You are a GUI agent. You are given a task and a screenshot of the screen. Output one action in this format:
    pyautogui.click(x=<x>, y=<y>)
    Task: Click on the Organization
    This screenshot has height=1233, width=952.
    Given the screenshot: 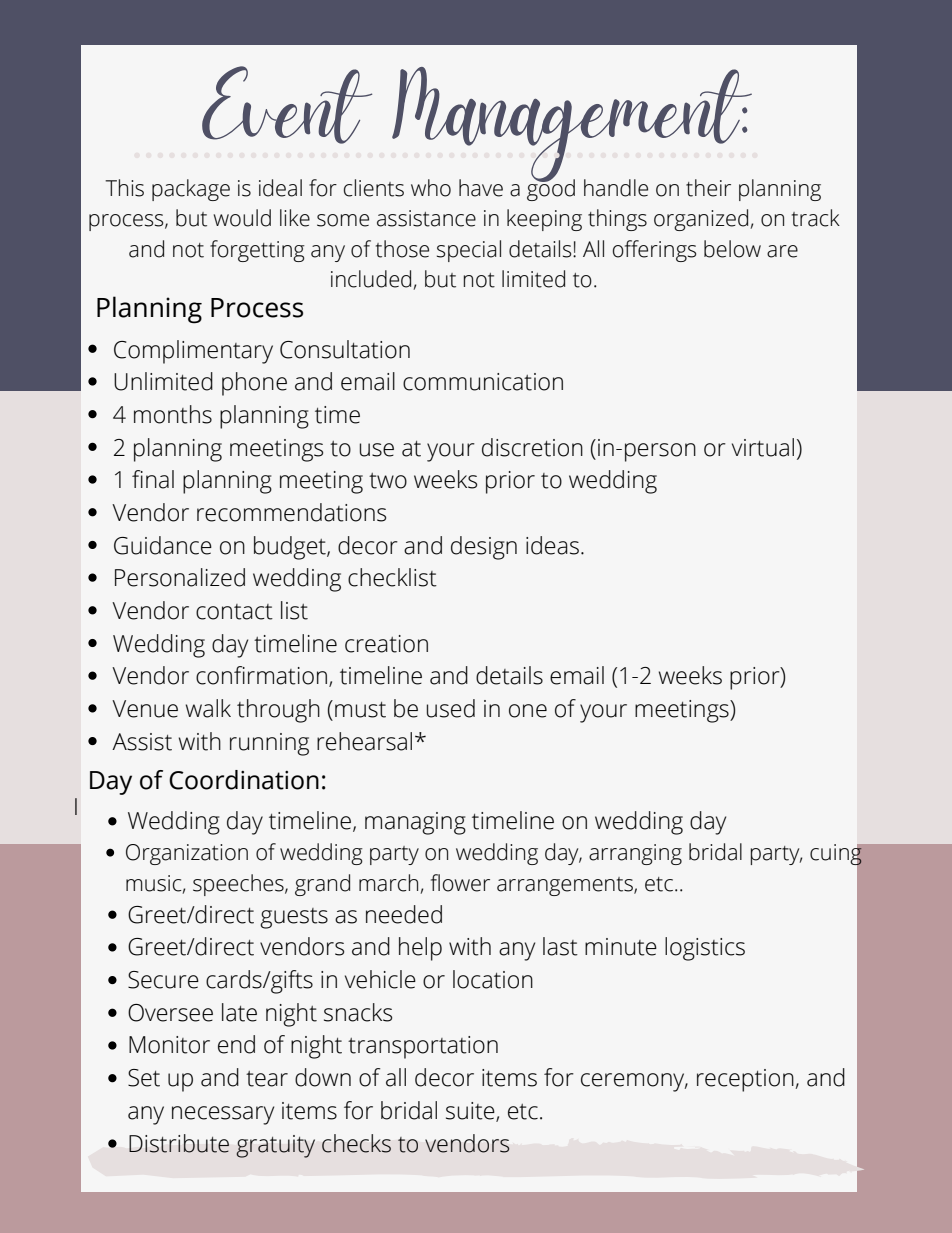 What is the action you would take?
    pyautogui.click(x=187, y=854)
